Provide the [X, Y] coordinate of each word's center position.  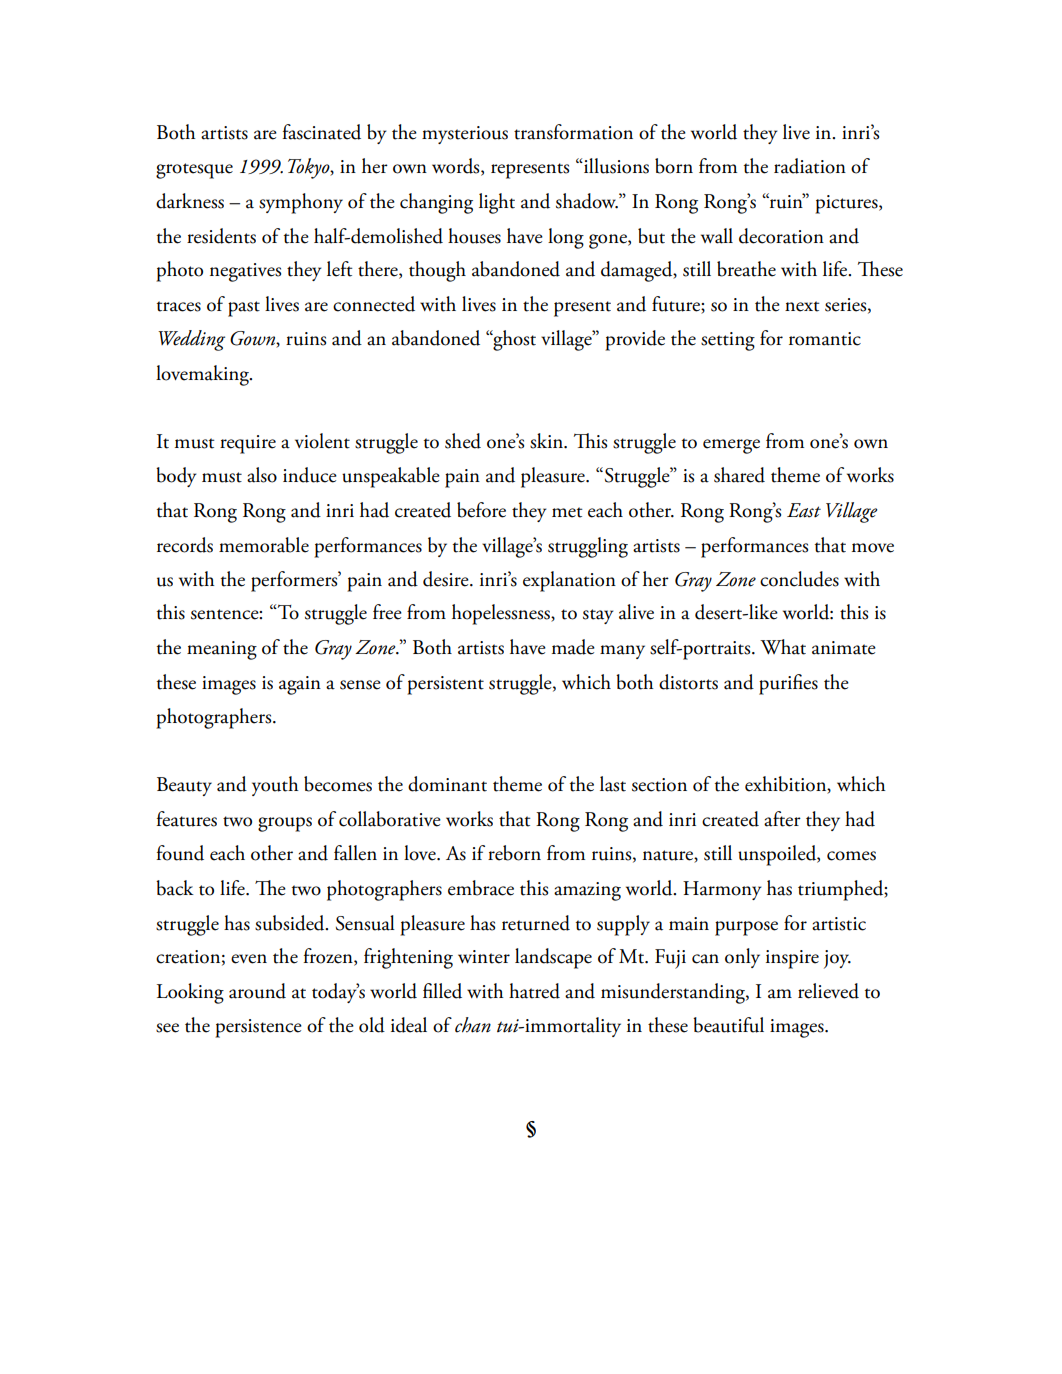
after [782, 819]
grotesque [194, 171]
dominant [447, 784]
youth [275, 786]
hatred [534, 991]
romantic [825, 339]
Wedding [191, 340]
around [257, 991]
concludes [799, 579]
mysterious [465, 135]
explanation [569, 581]
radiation [810, 166]
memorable [264, 545]
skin [547, 441]
